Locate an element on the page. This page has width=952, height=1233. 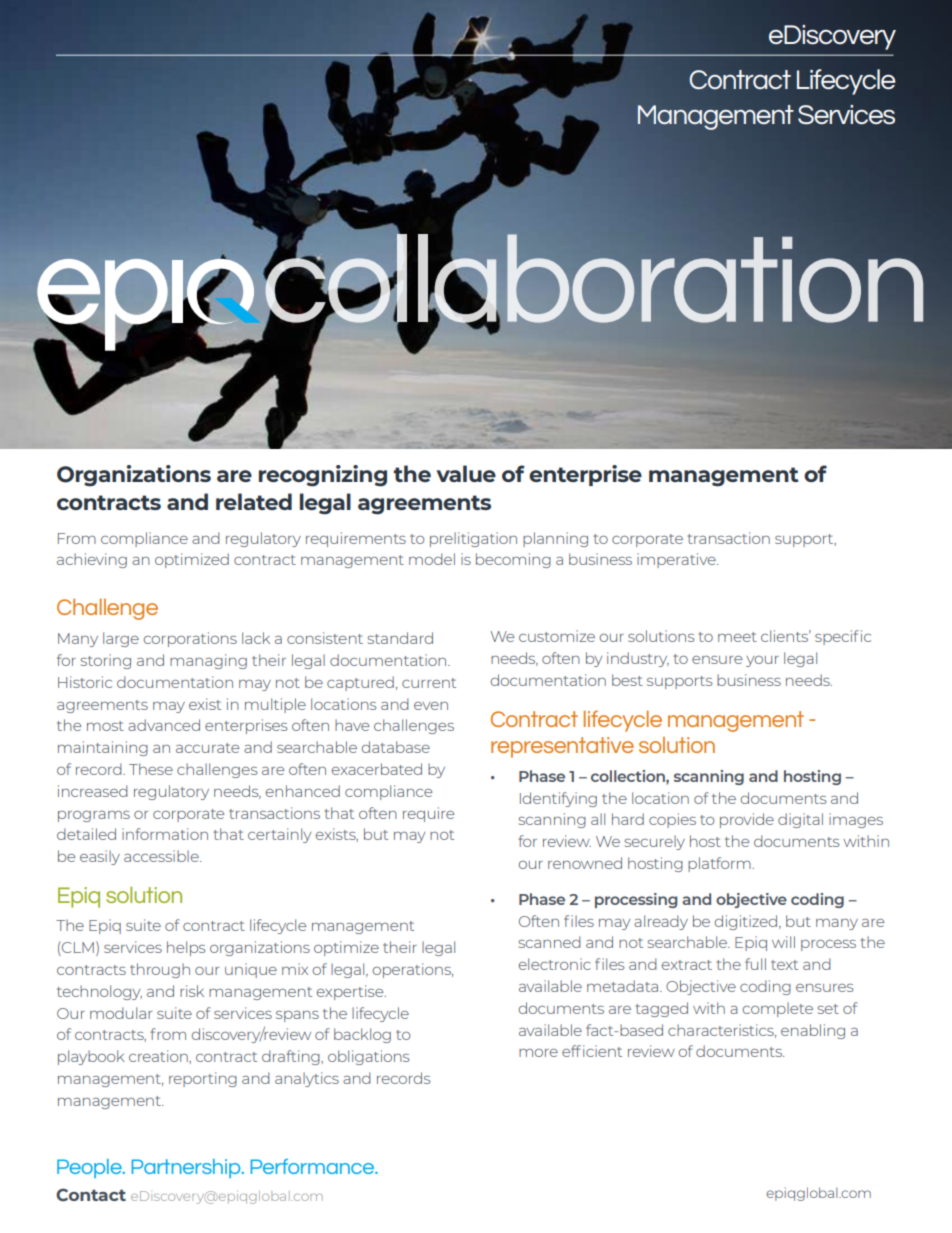
imperative is located at coordinates (677, 560).
